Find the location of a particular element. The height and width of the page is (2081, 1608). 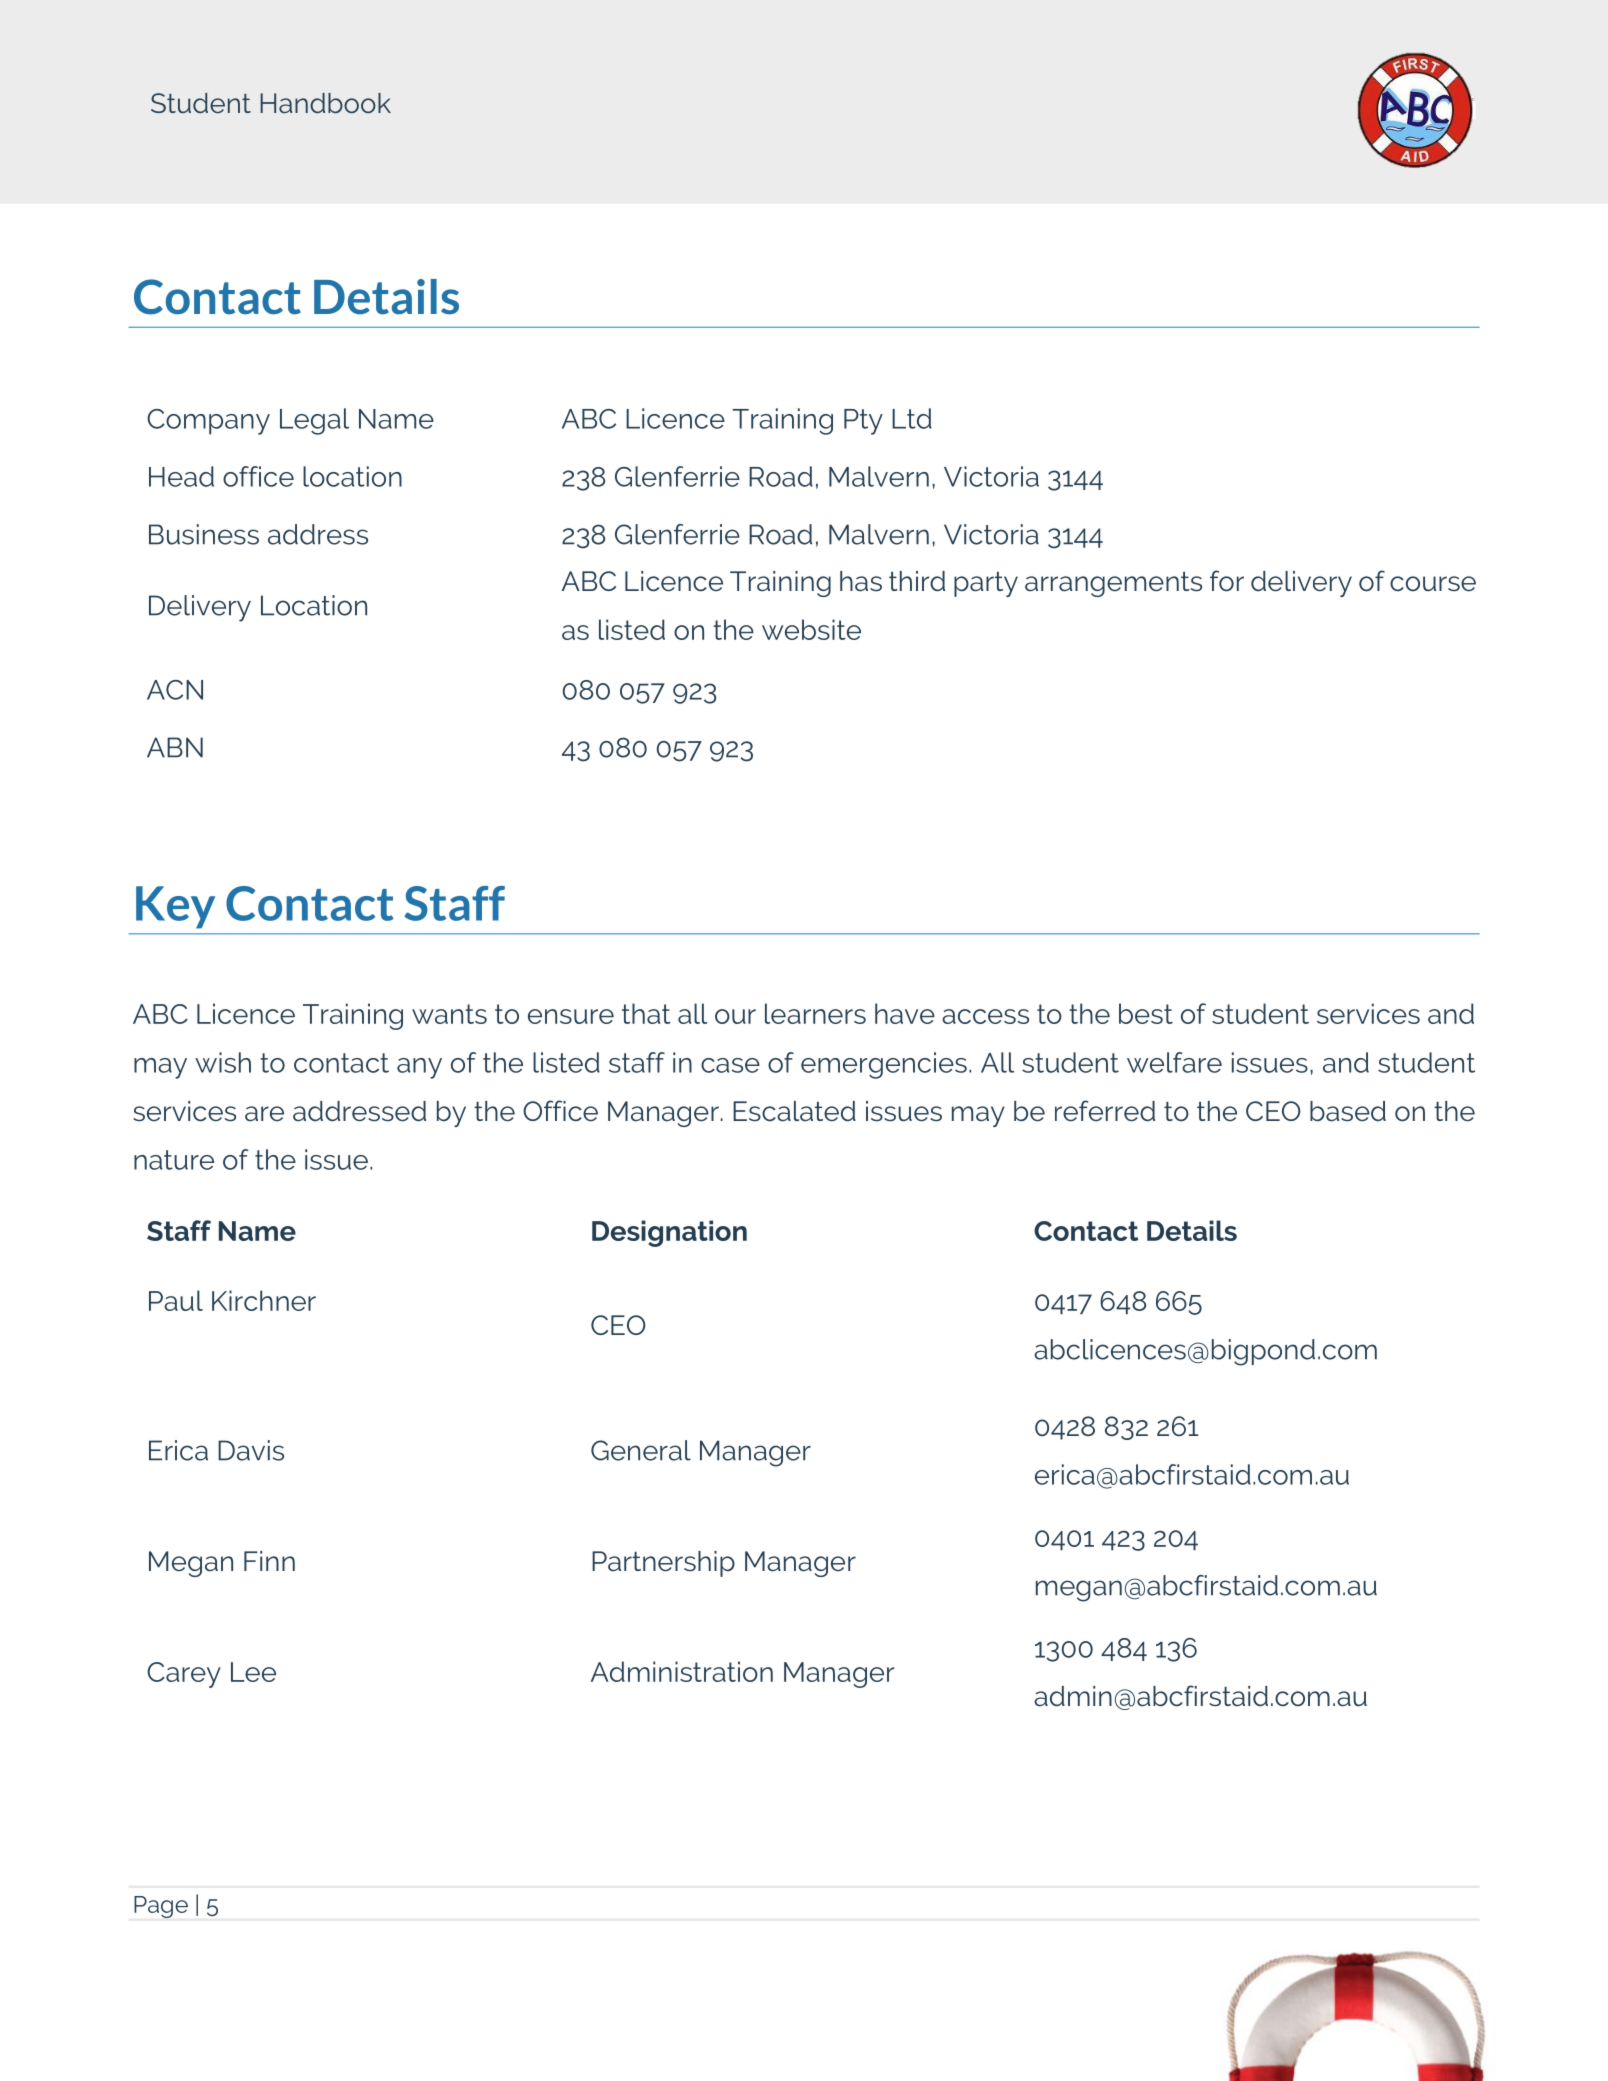

Davis is located at coordinates (251, 1450).
